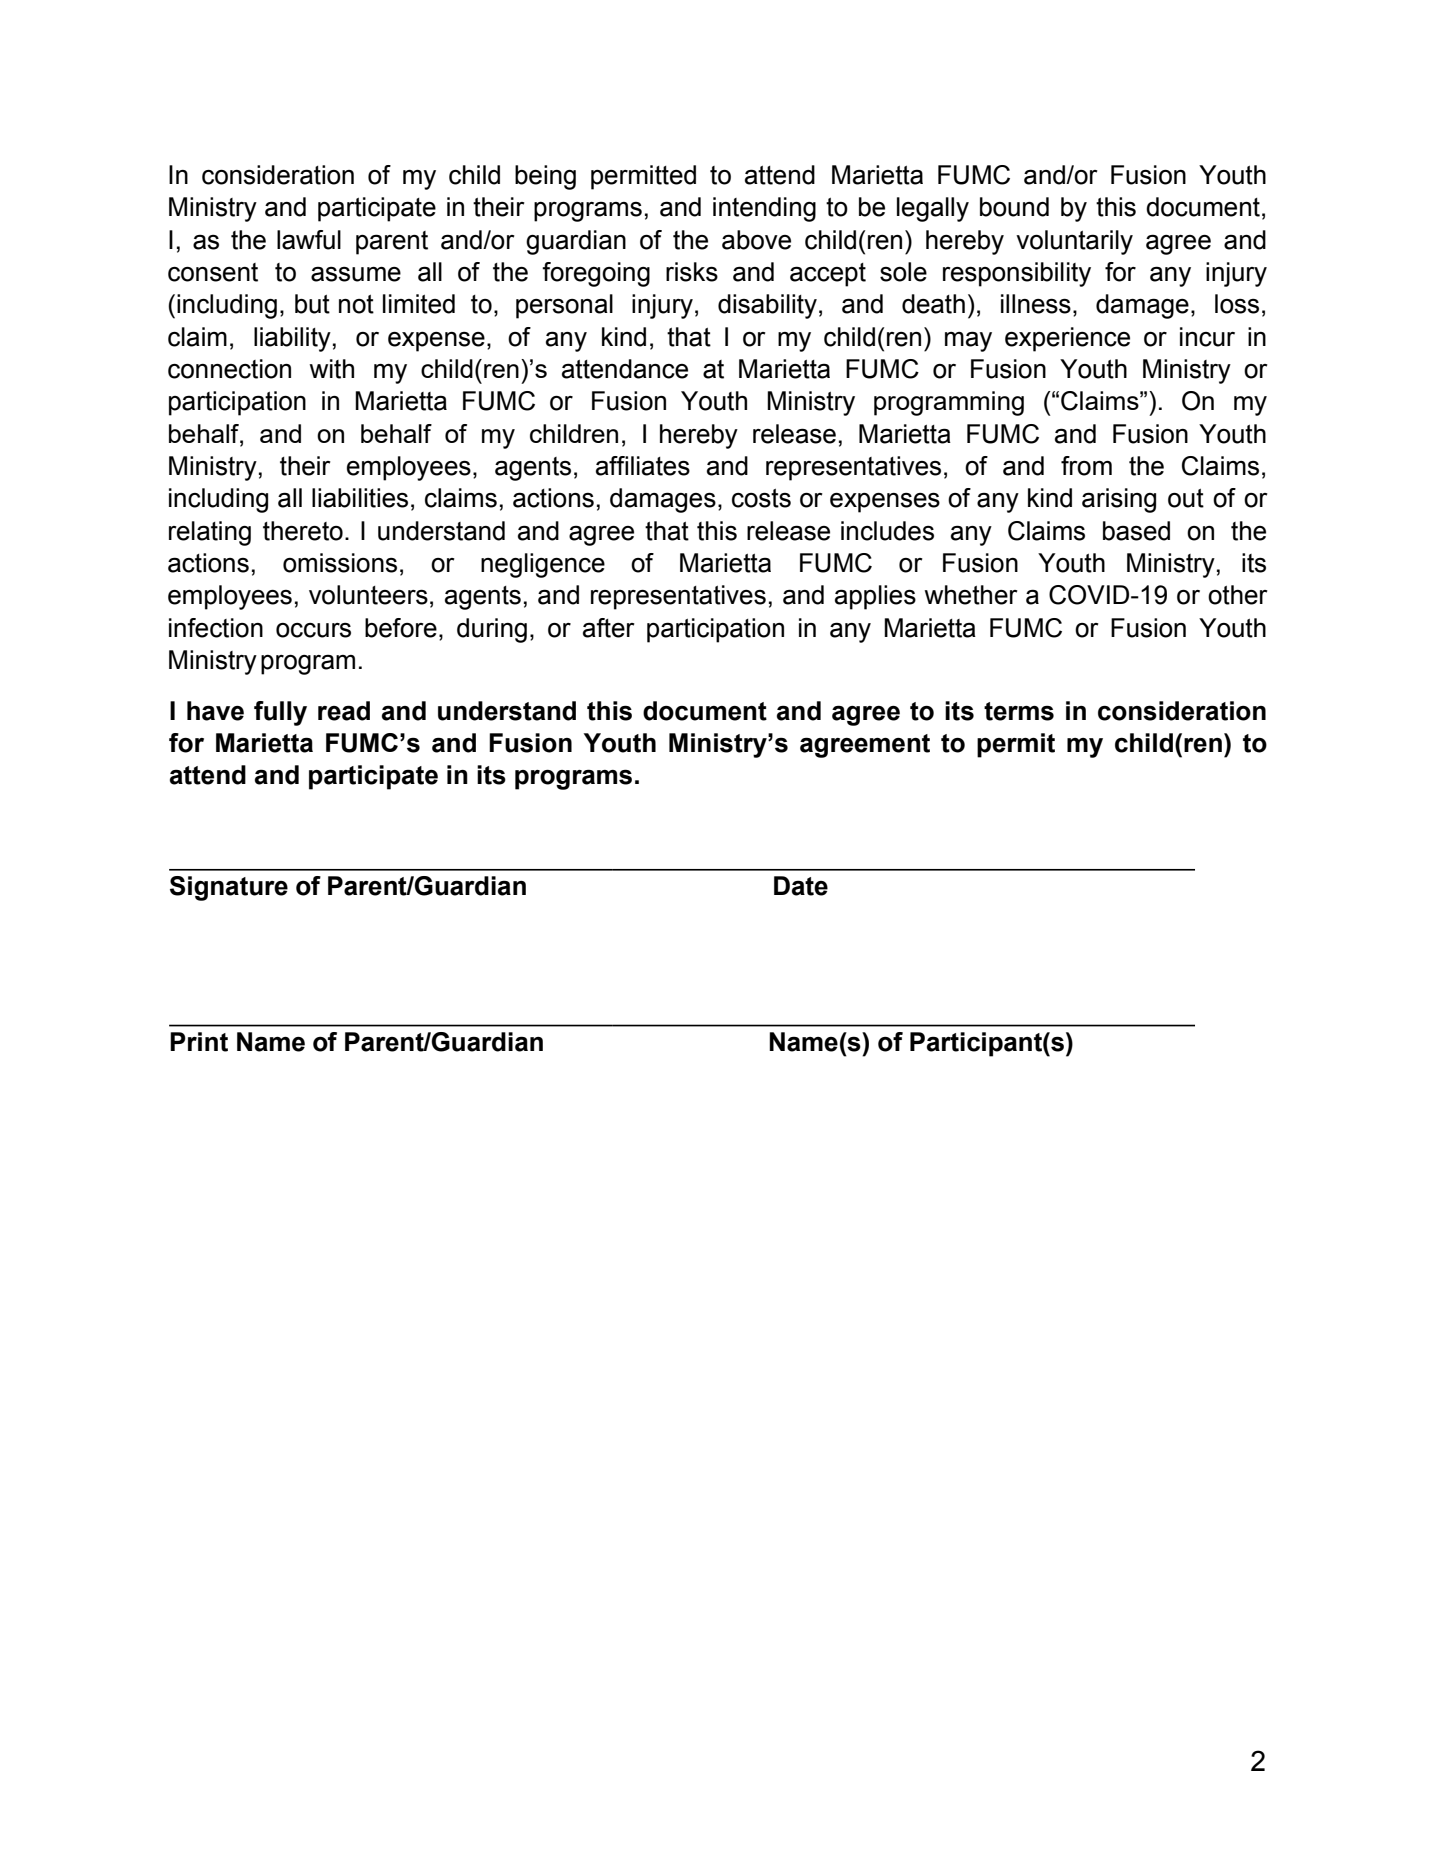  I want to click on after, so click(609, 628).
